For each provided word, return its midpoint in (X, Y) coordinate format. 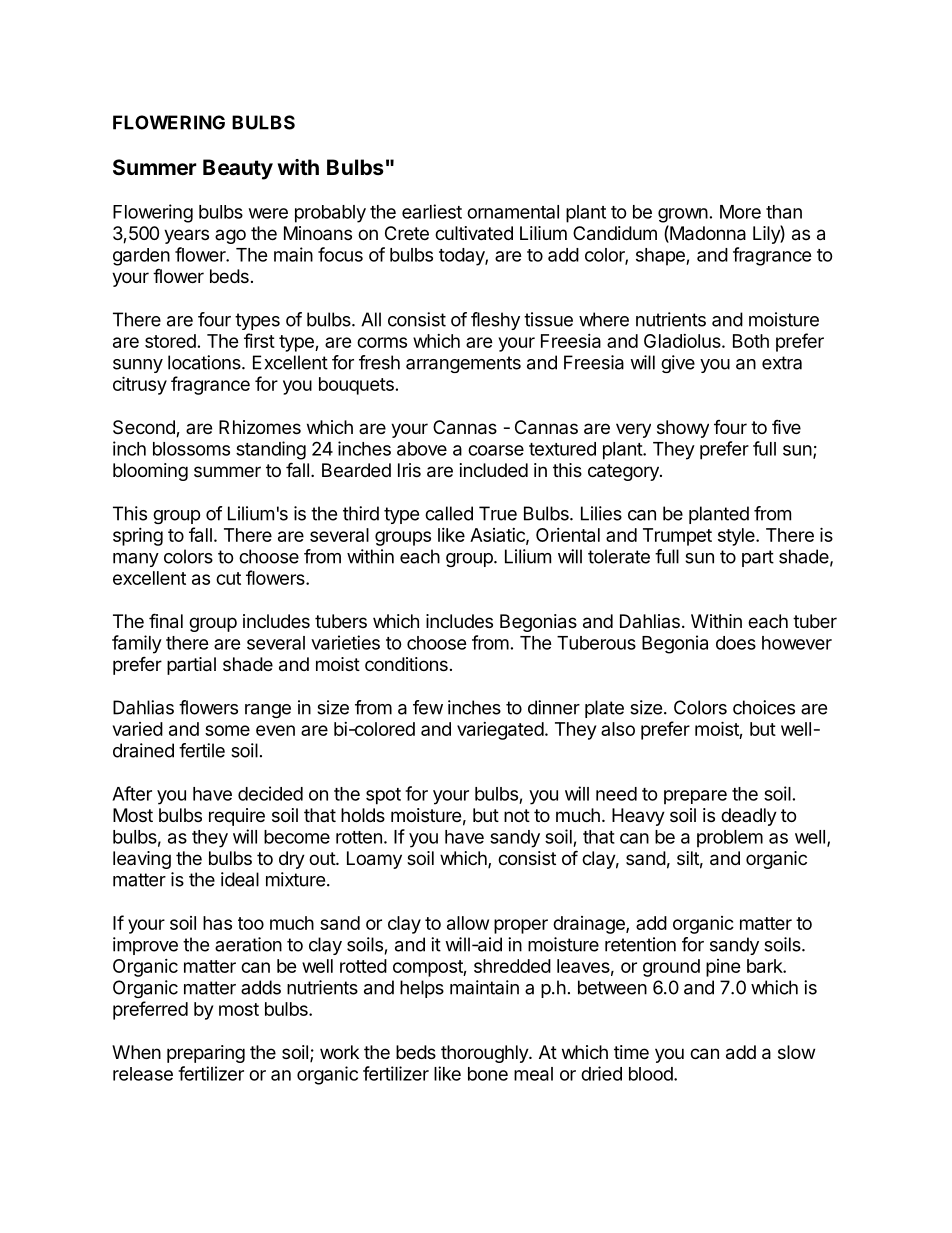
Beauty (238, 169)
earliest (432, 211)
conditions (406, 664)
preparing (206, 1054)
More (740, 212)
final (166, 621)
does (736, 643)
